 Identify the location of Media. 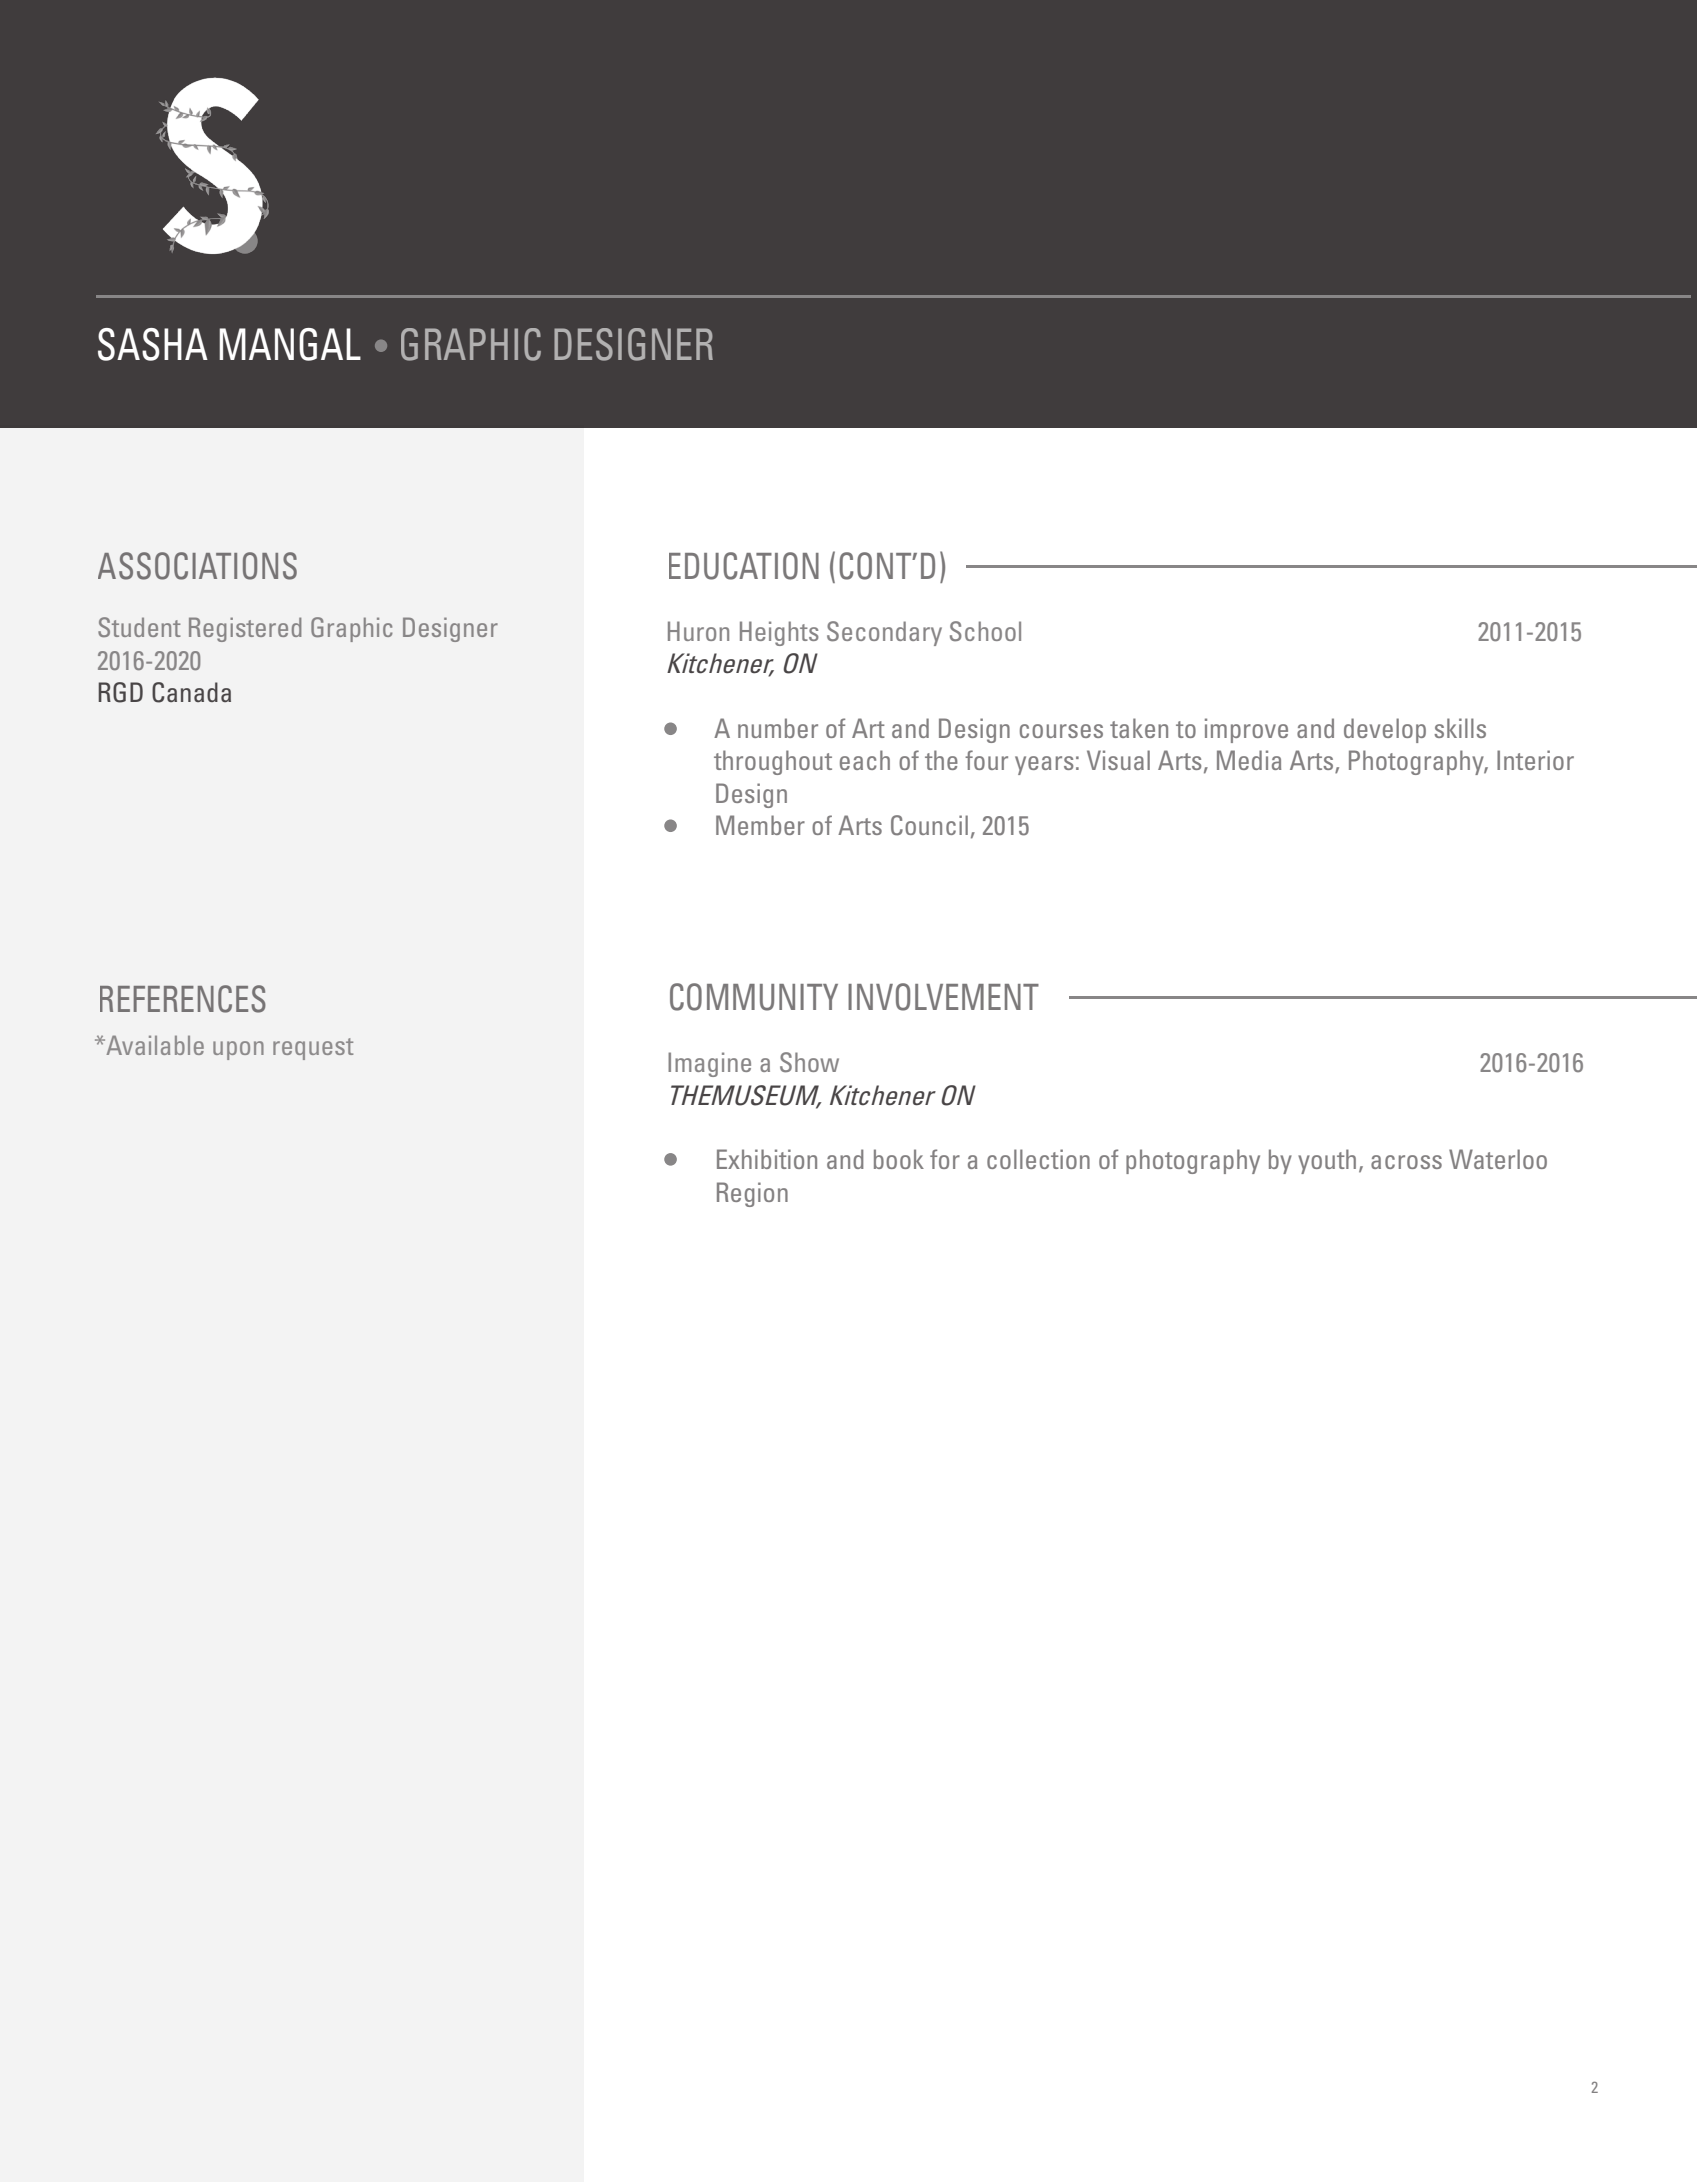
(1249, 760).
